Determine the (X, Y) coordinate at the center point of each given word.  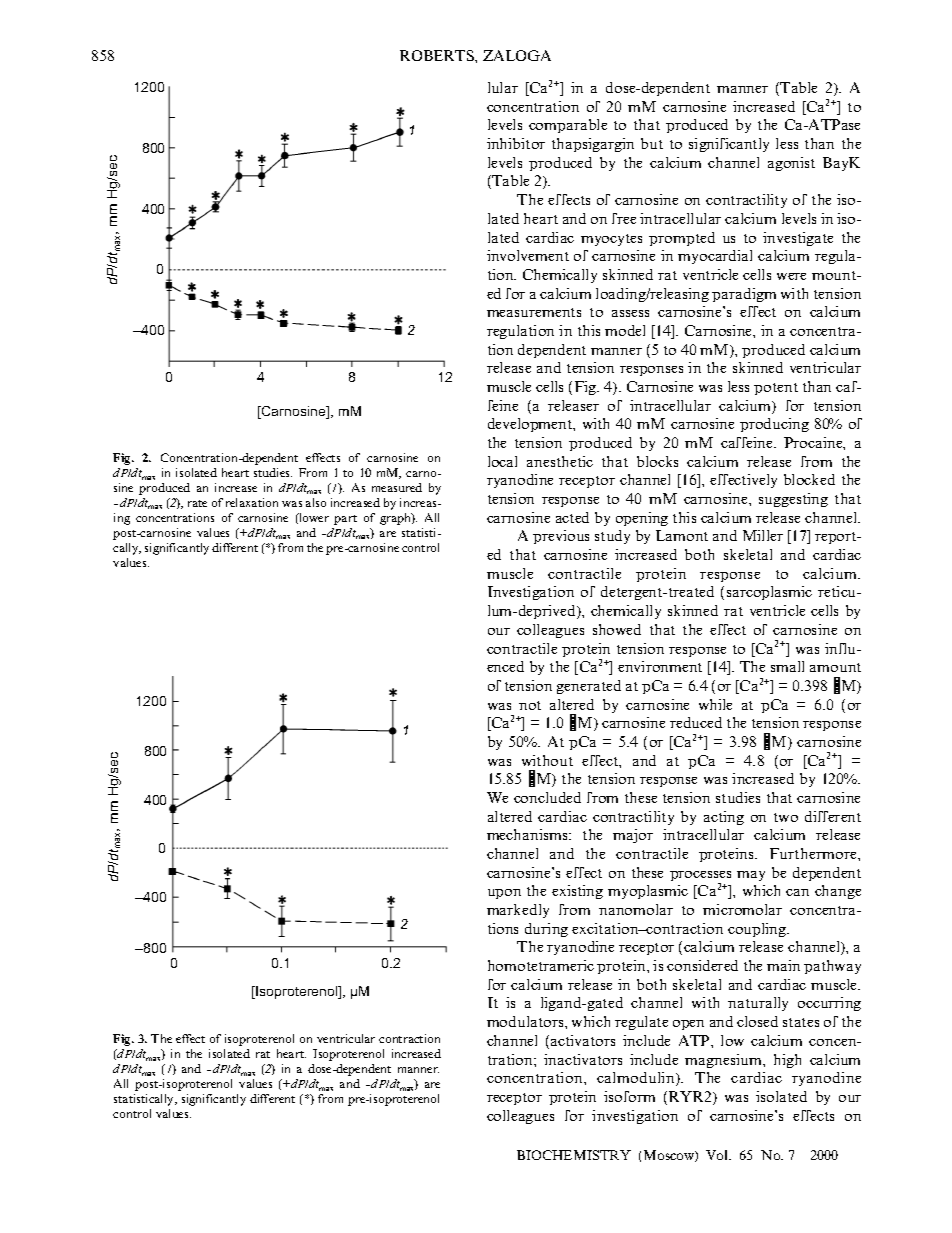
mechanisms (528, 834)
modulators (526, 1021)
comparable (568, 126)
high (787, 1061)
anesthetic (560, 461)
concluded (547, 797)
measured (397, 487)
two (786, 817)
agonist (791, 164)
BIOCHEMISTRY (574, 1155)
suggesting (793, 500)
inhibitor (516, 143)
